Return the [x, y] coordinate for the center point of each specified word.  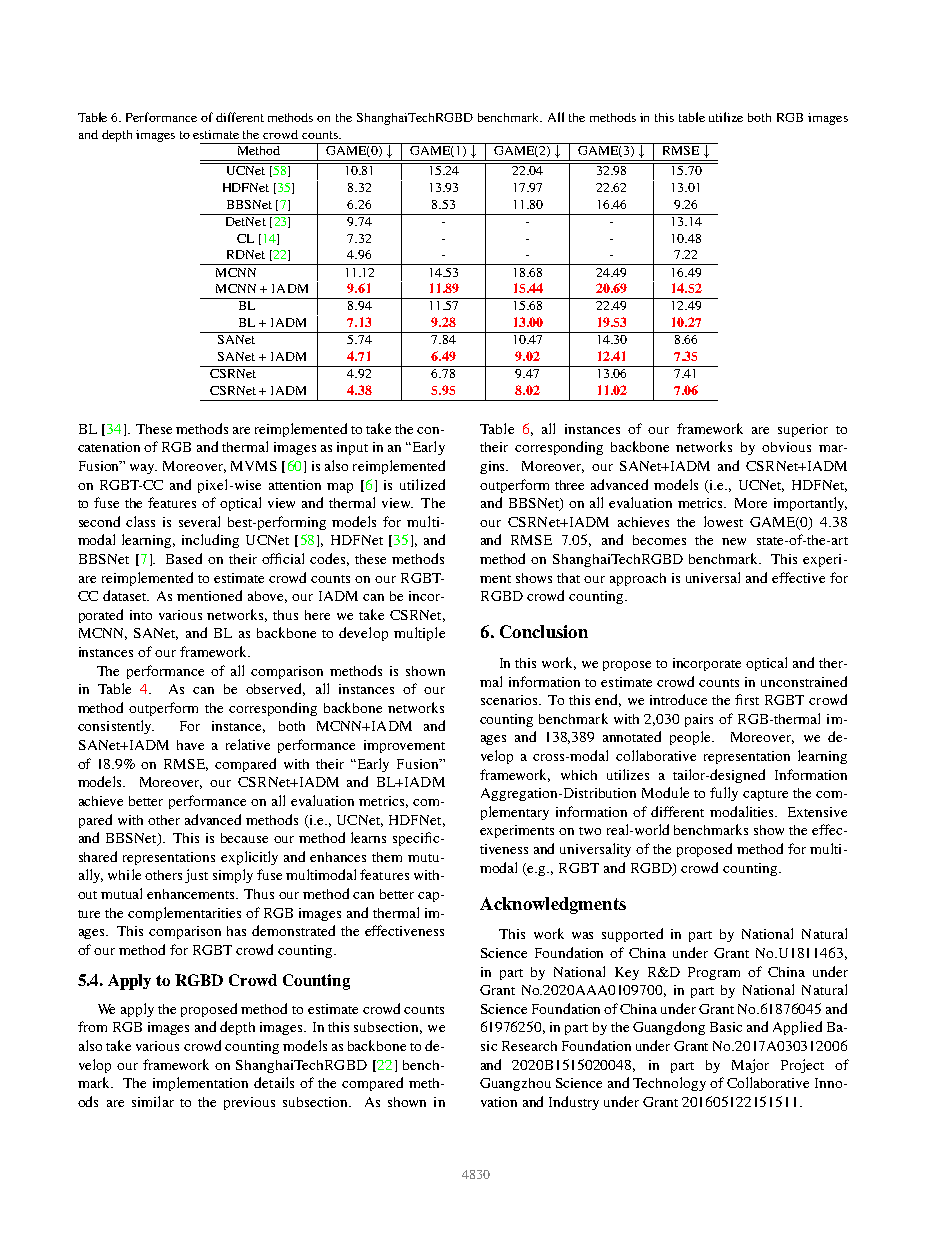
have [190, 745]
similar [153, 1101]
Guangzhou [515, 1084]
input [352, 448]
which [579, 775]
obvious [786, 447]
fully [724, 794]
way [143, 469]
